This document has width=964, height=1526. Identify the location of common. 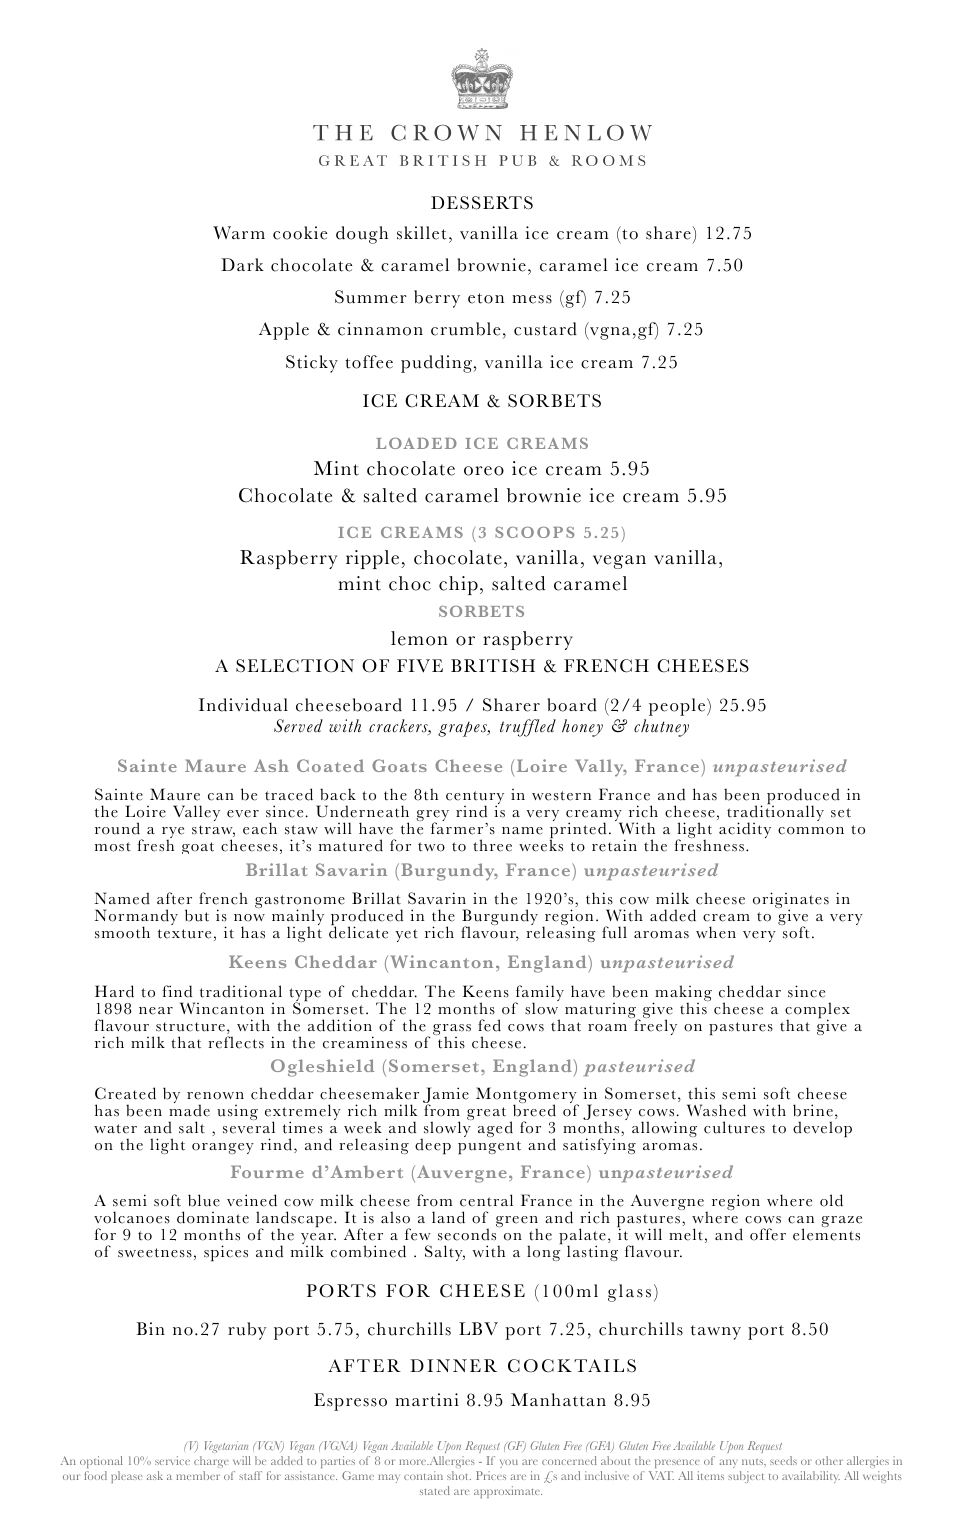
(811, 831).
